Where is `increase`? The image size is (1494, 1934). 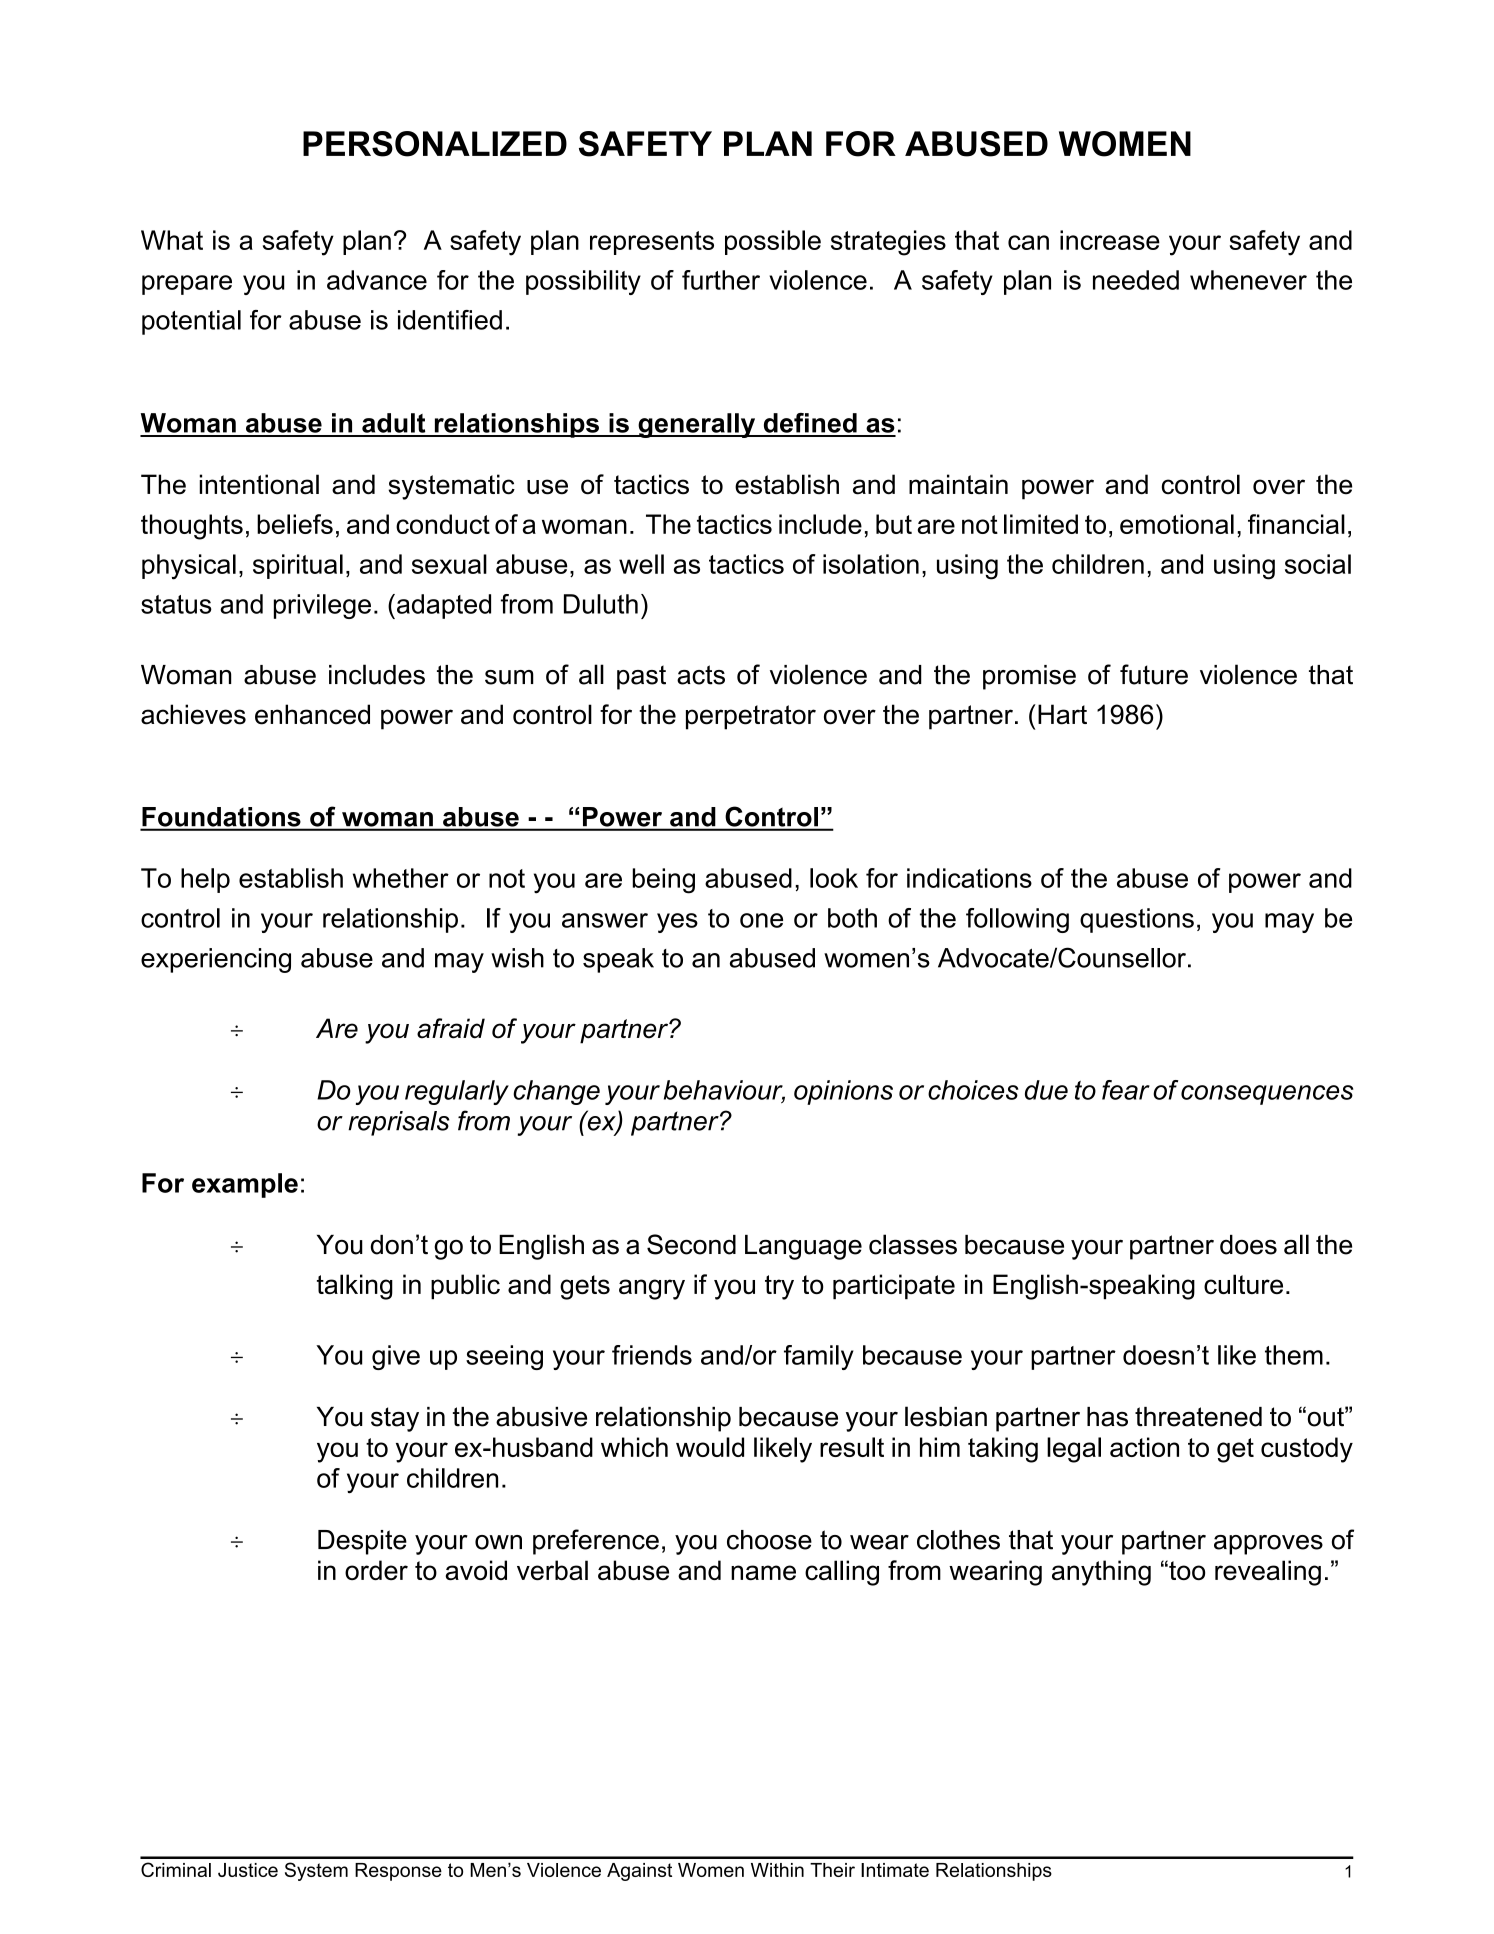 increase is located at coordinates (1110, 240).
